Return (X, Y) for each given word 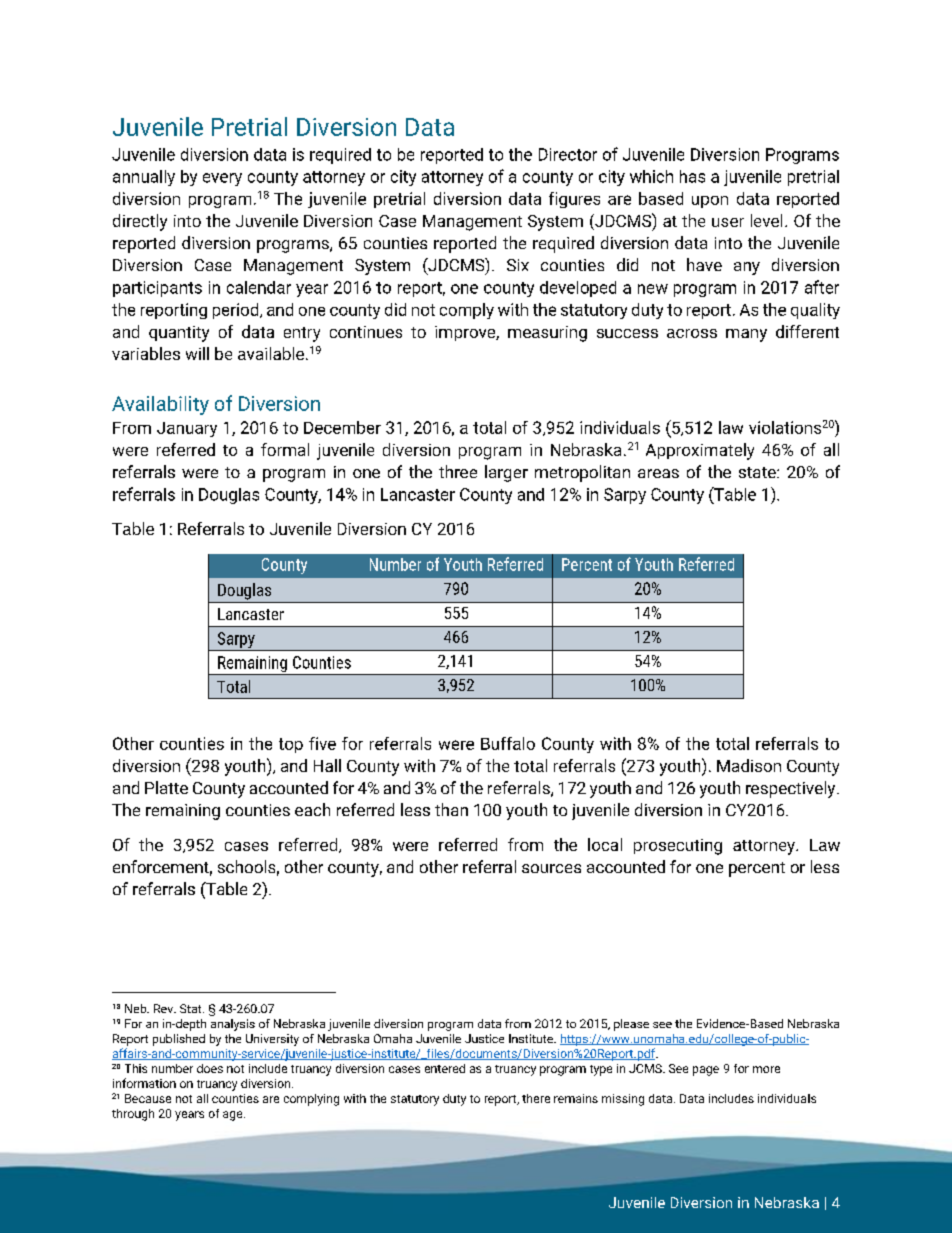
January (187, 429)
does (210, 1068)
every (222, 179)
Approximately (700, 451)
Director (568, 154)
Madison (749, 765)
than (451, 809)
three (458, 471)
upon (710, 202)
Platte (166, 787)
